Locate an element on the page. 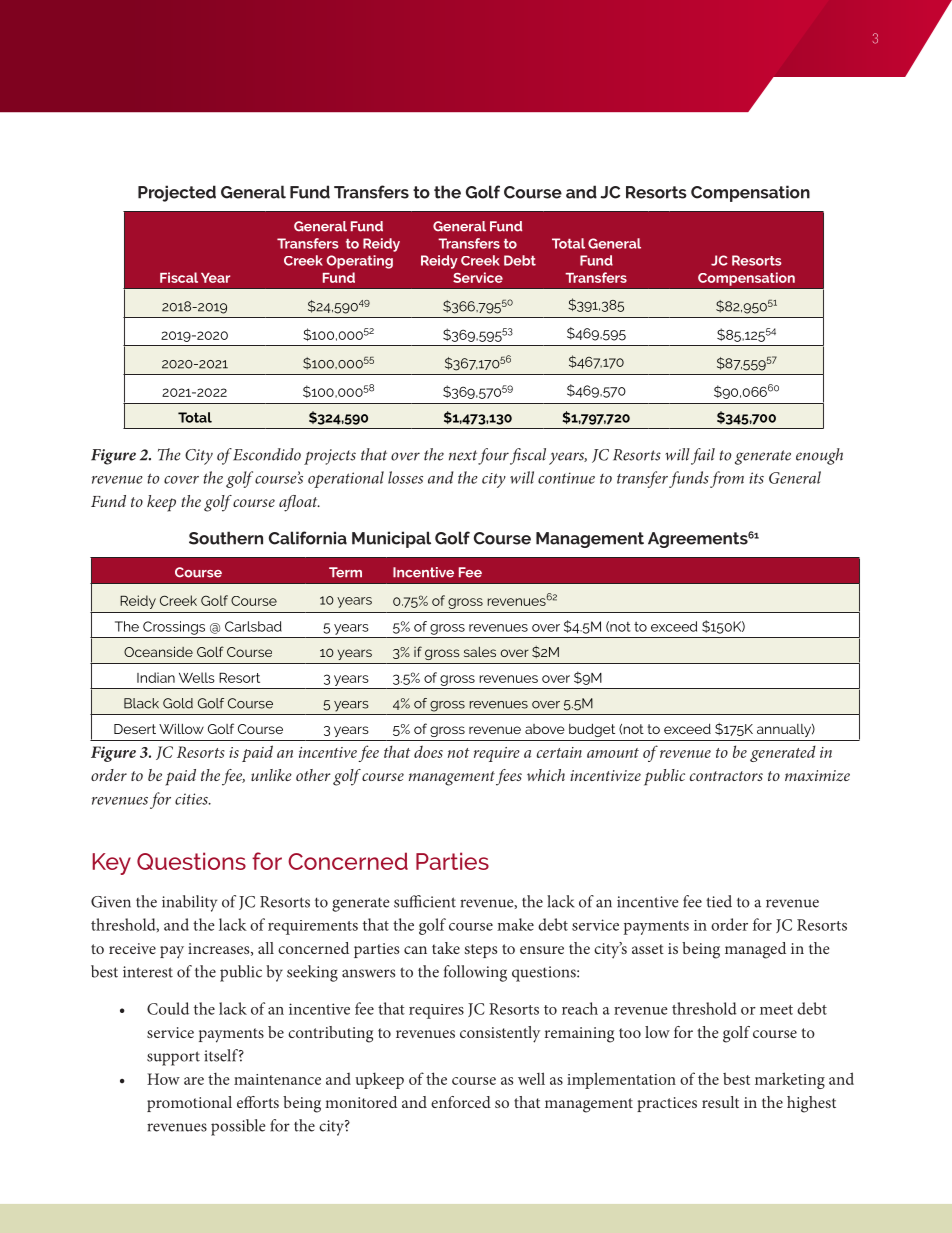  Desert is located at coordinates (135, 729).
